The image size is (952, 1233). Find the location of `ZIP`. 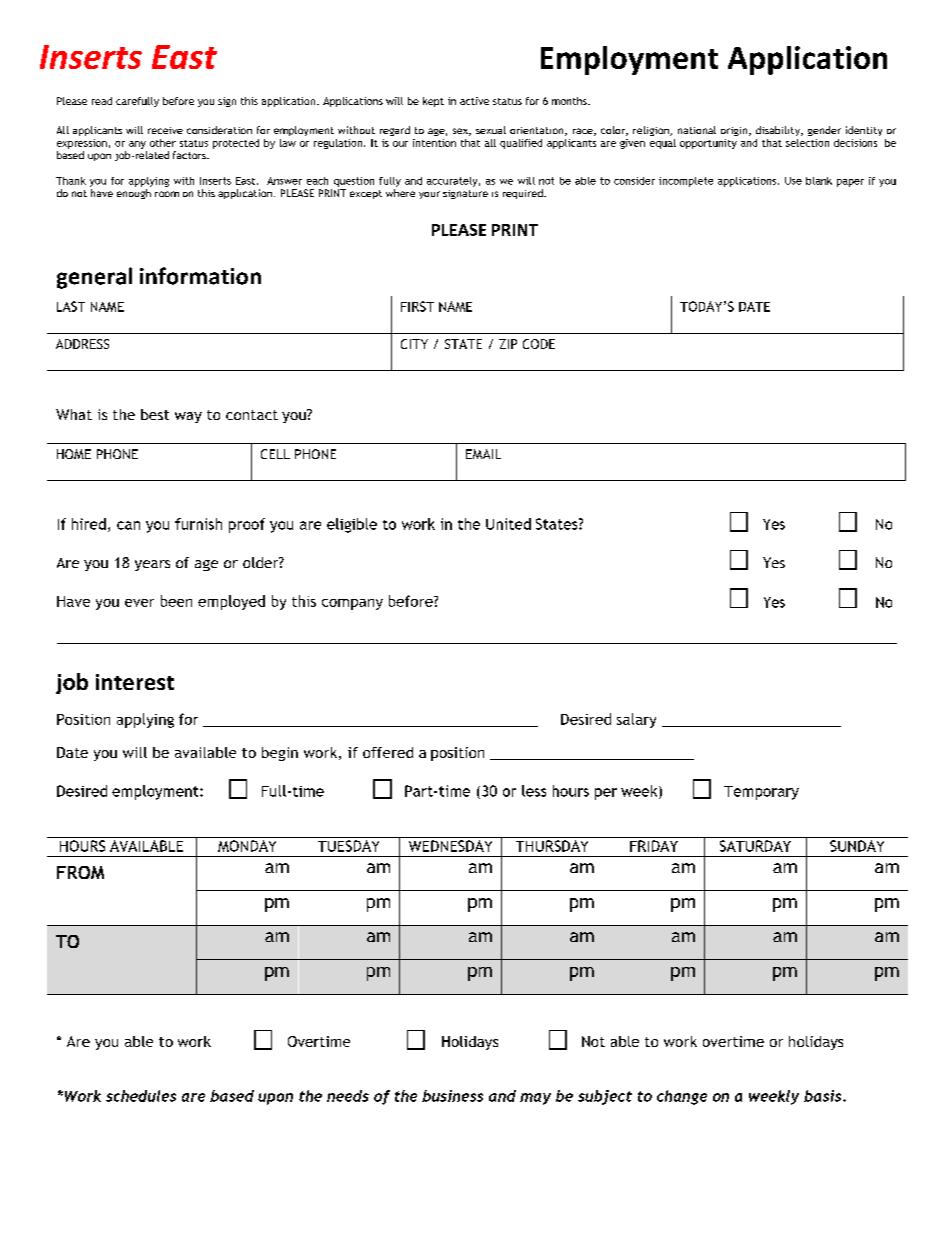

ZIP is located at coordinates (508, 344).
